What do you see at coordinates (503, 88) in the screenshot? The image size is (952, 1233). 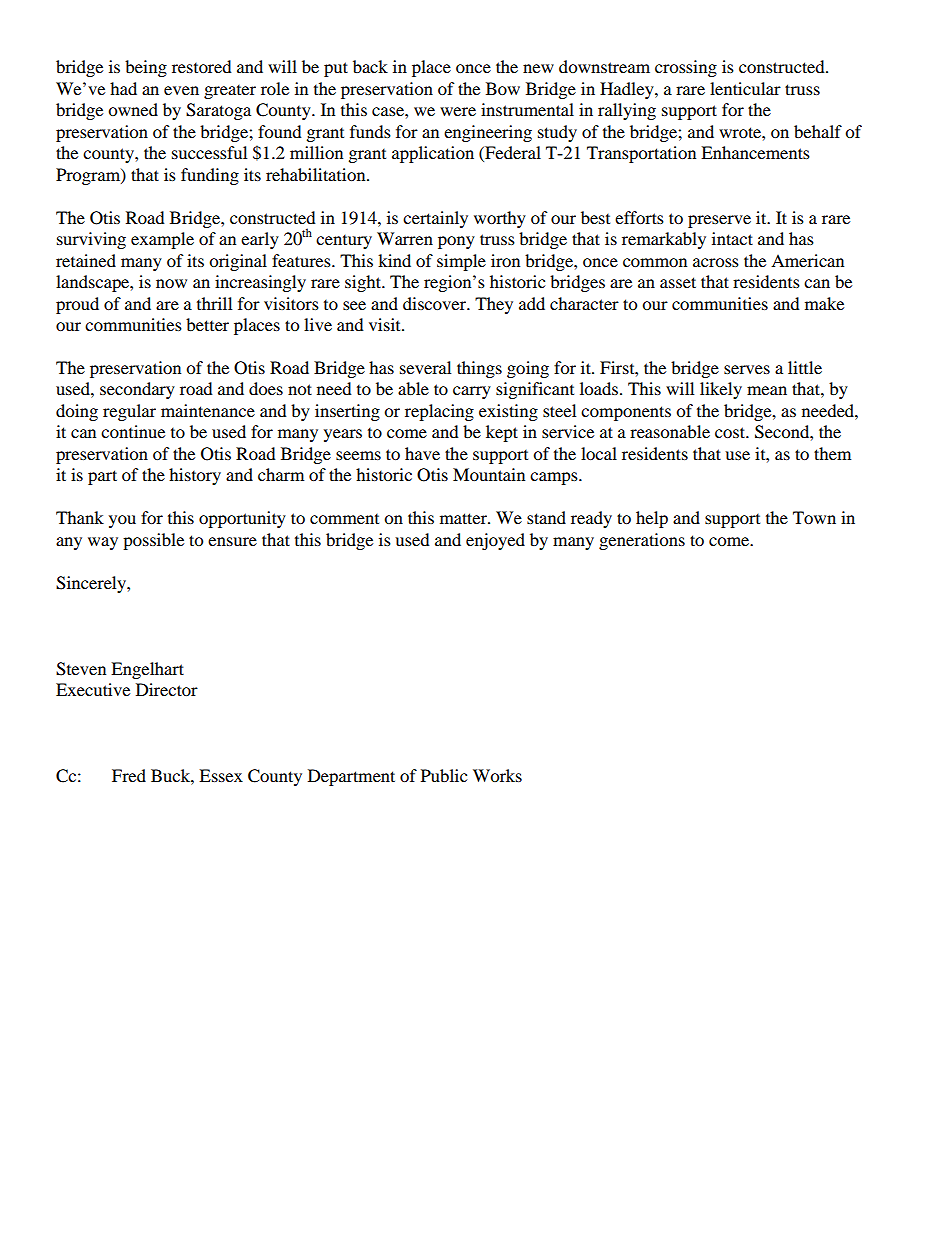 I see `Bow` at bounding box center [503, 88].
